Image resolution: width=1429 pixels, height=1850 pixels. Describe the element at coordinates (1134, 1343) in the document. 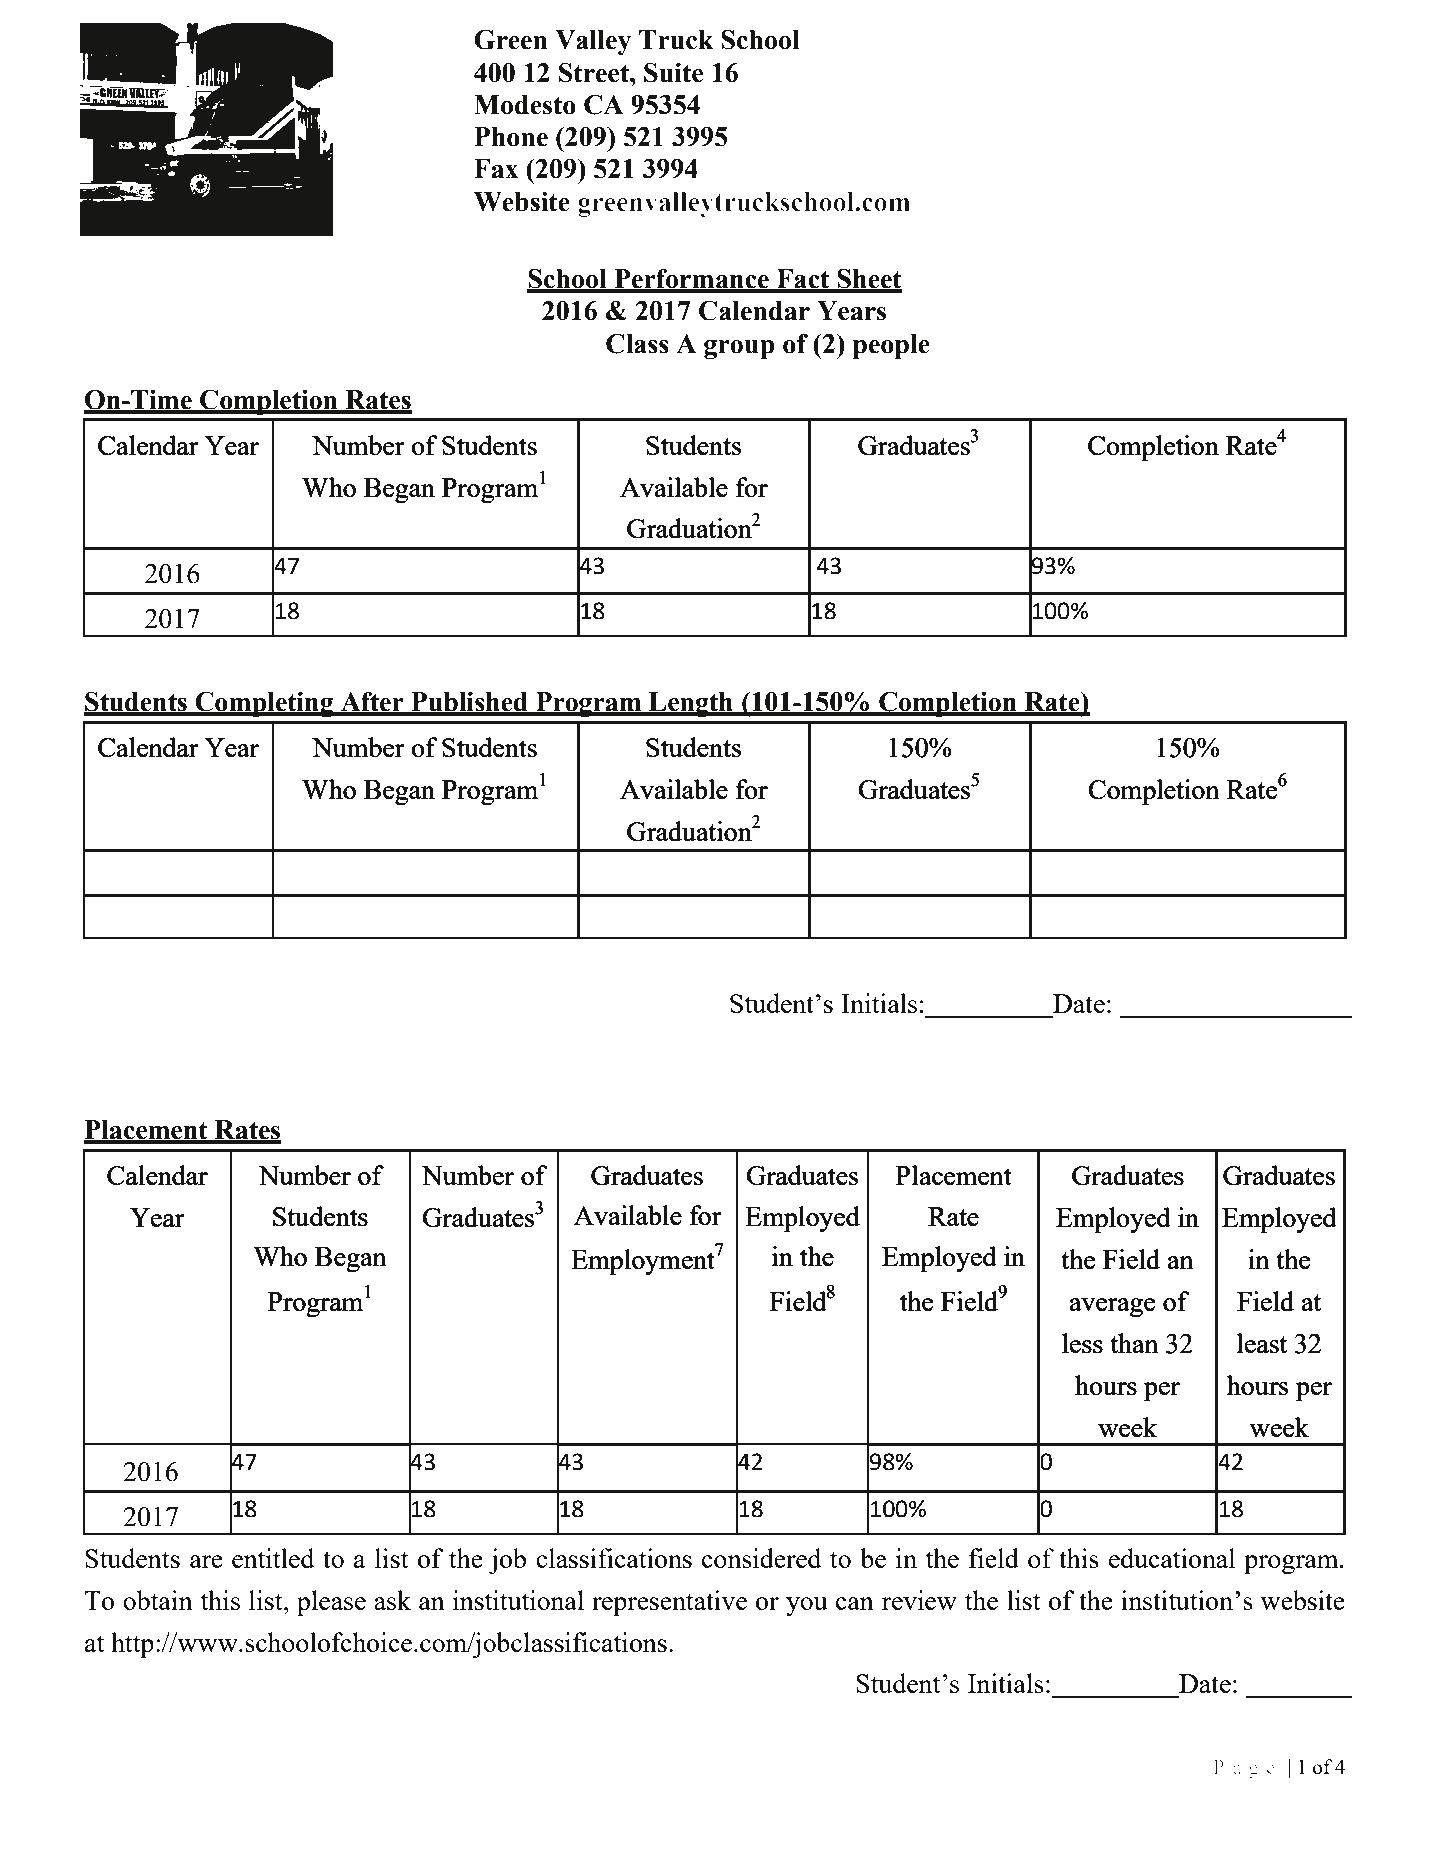

I see `than` at that location.
